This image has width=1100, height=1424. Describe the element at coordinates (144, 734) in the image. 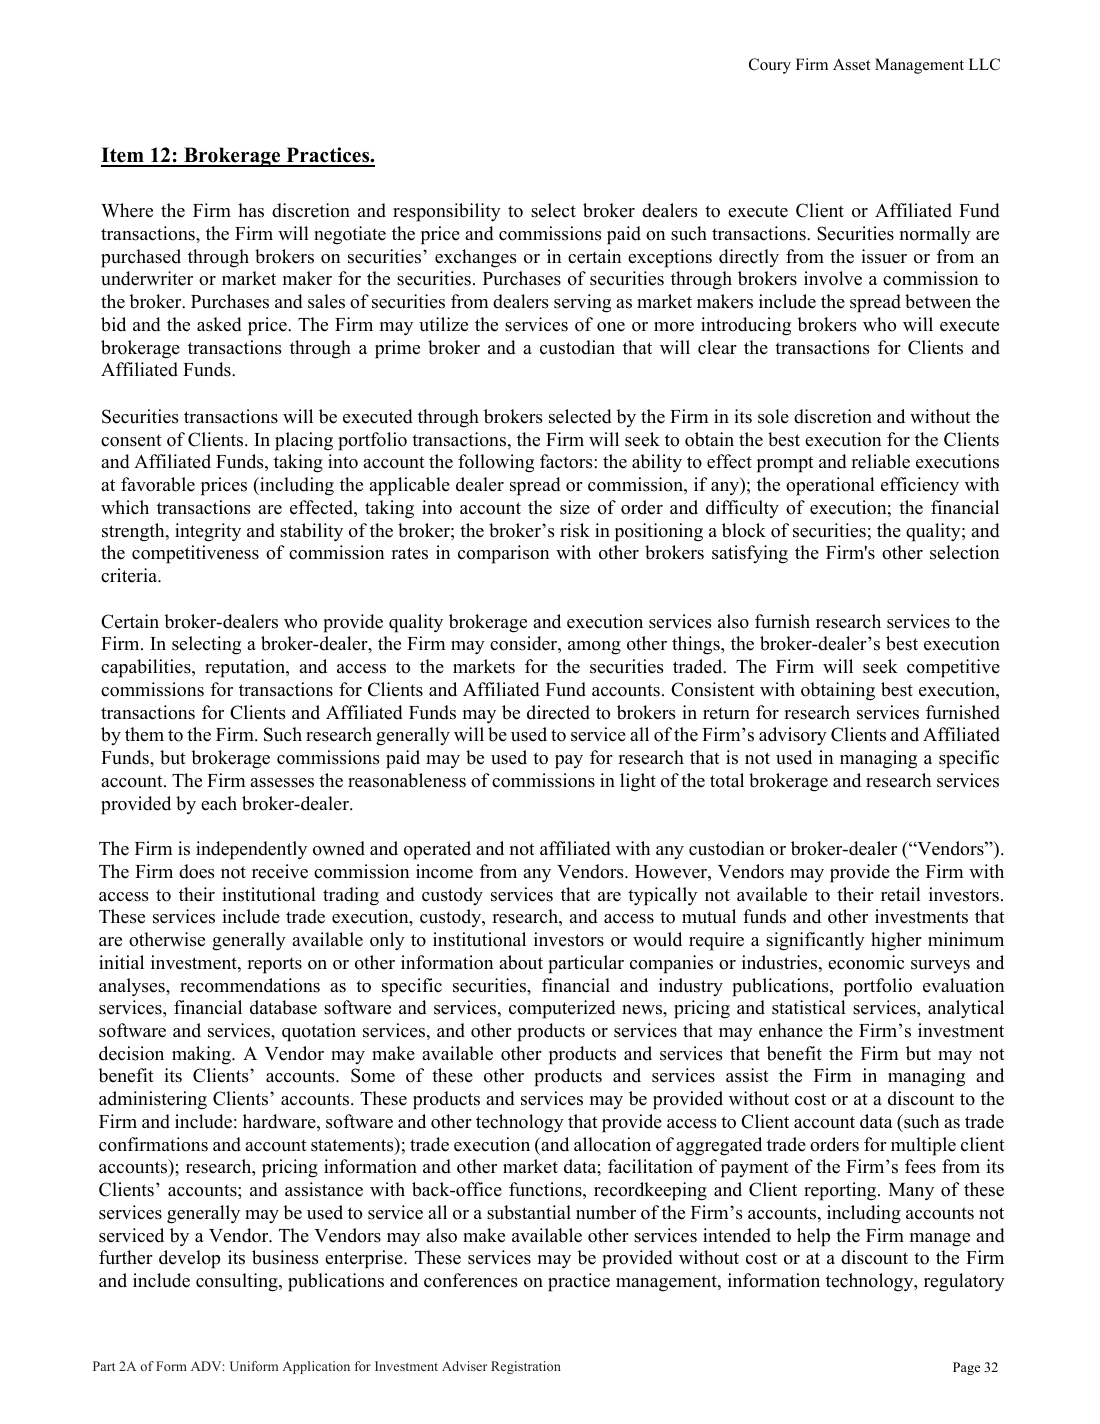

I see `them` at that location.
